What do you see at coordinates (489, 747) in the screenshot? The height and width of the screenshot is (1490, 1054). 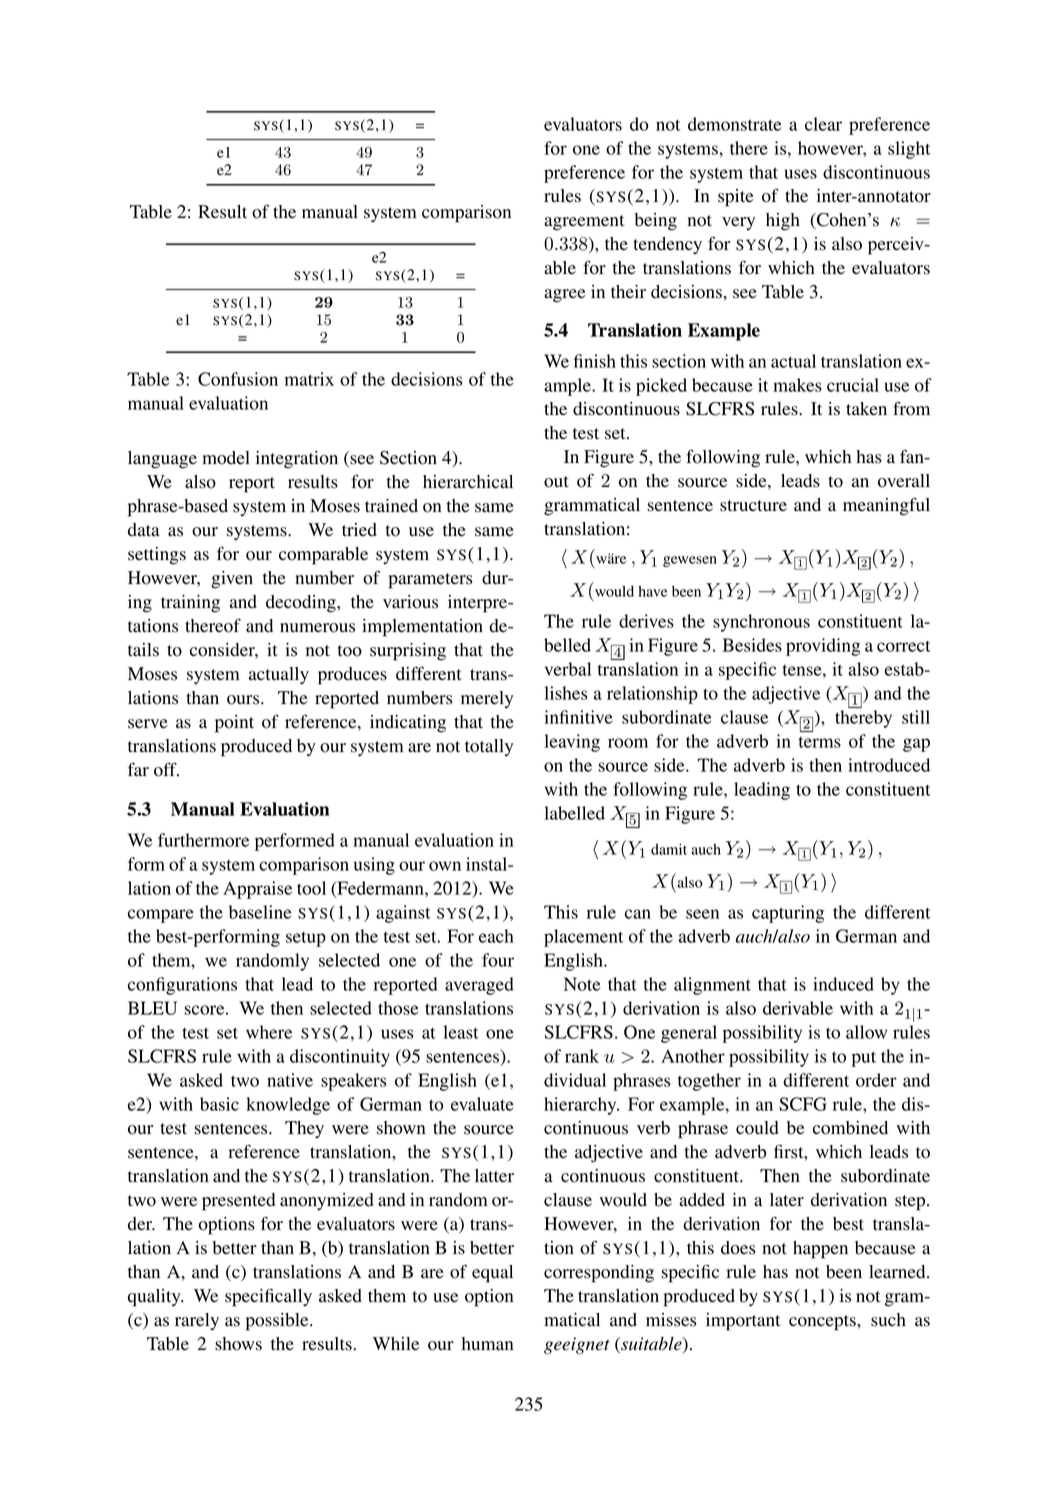 I see `totally` at bounding box center [489, 747].
